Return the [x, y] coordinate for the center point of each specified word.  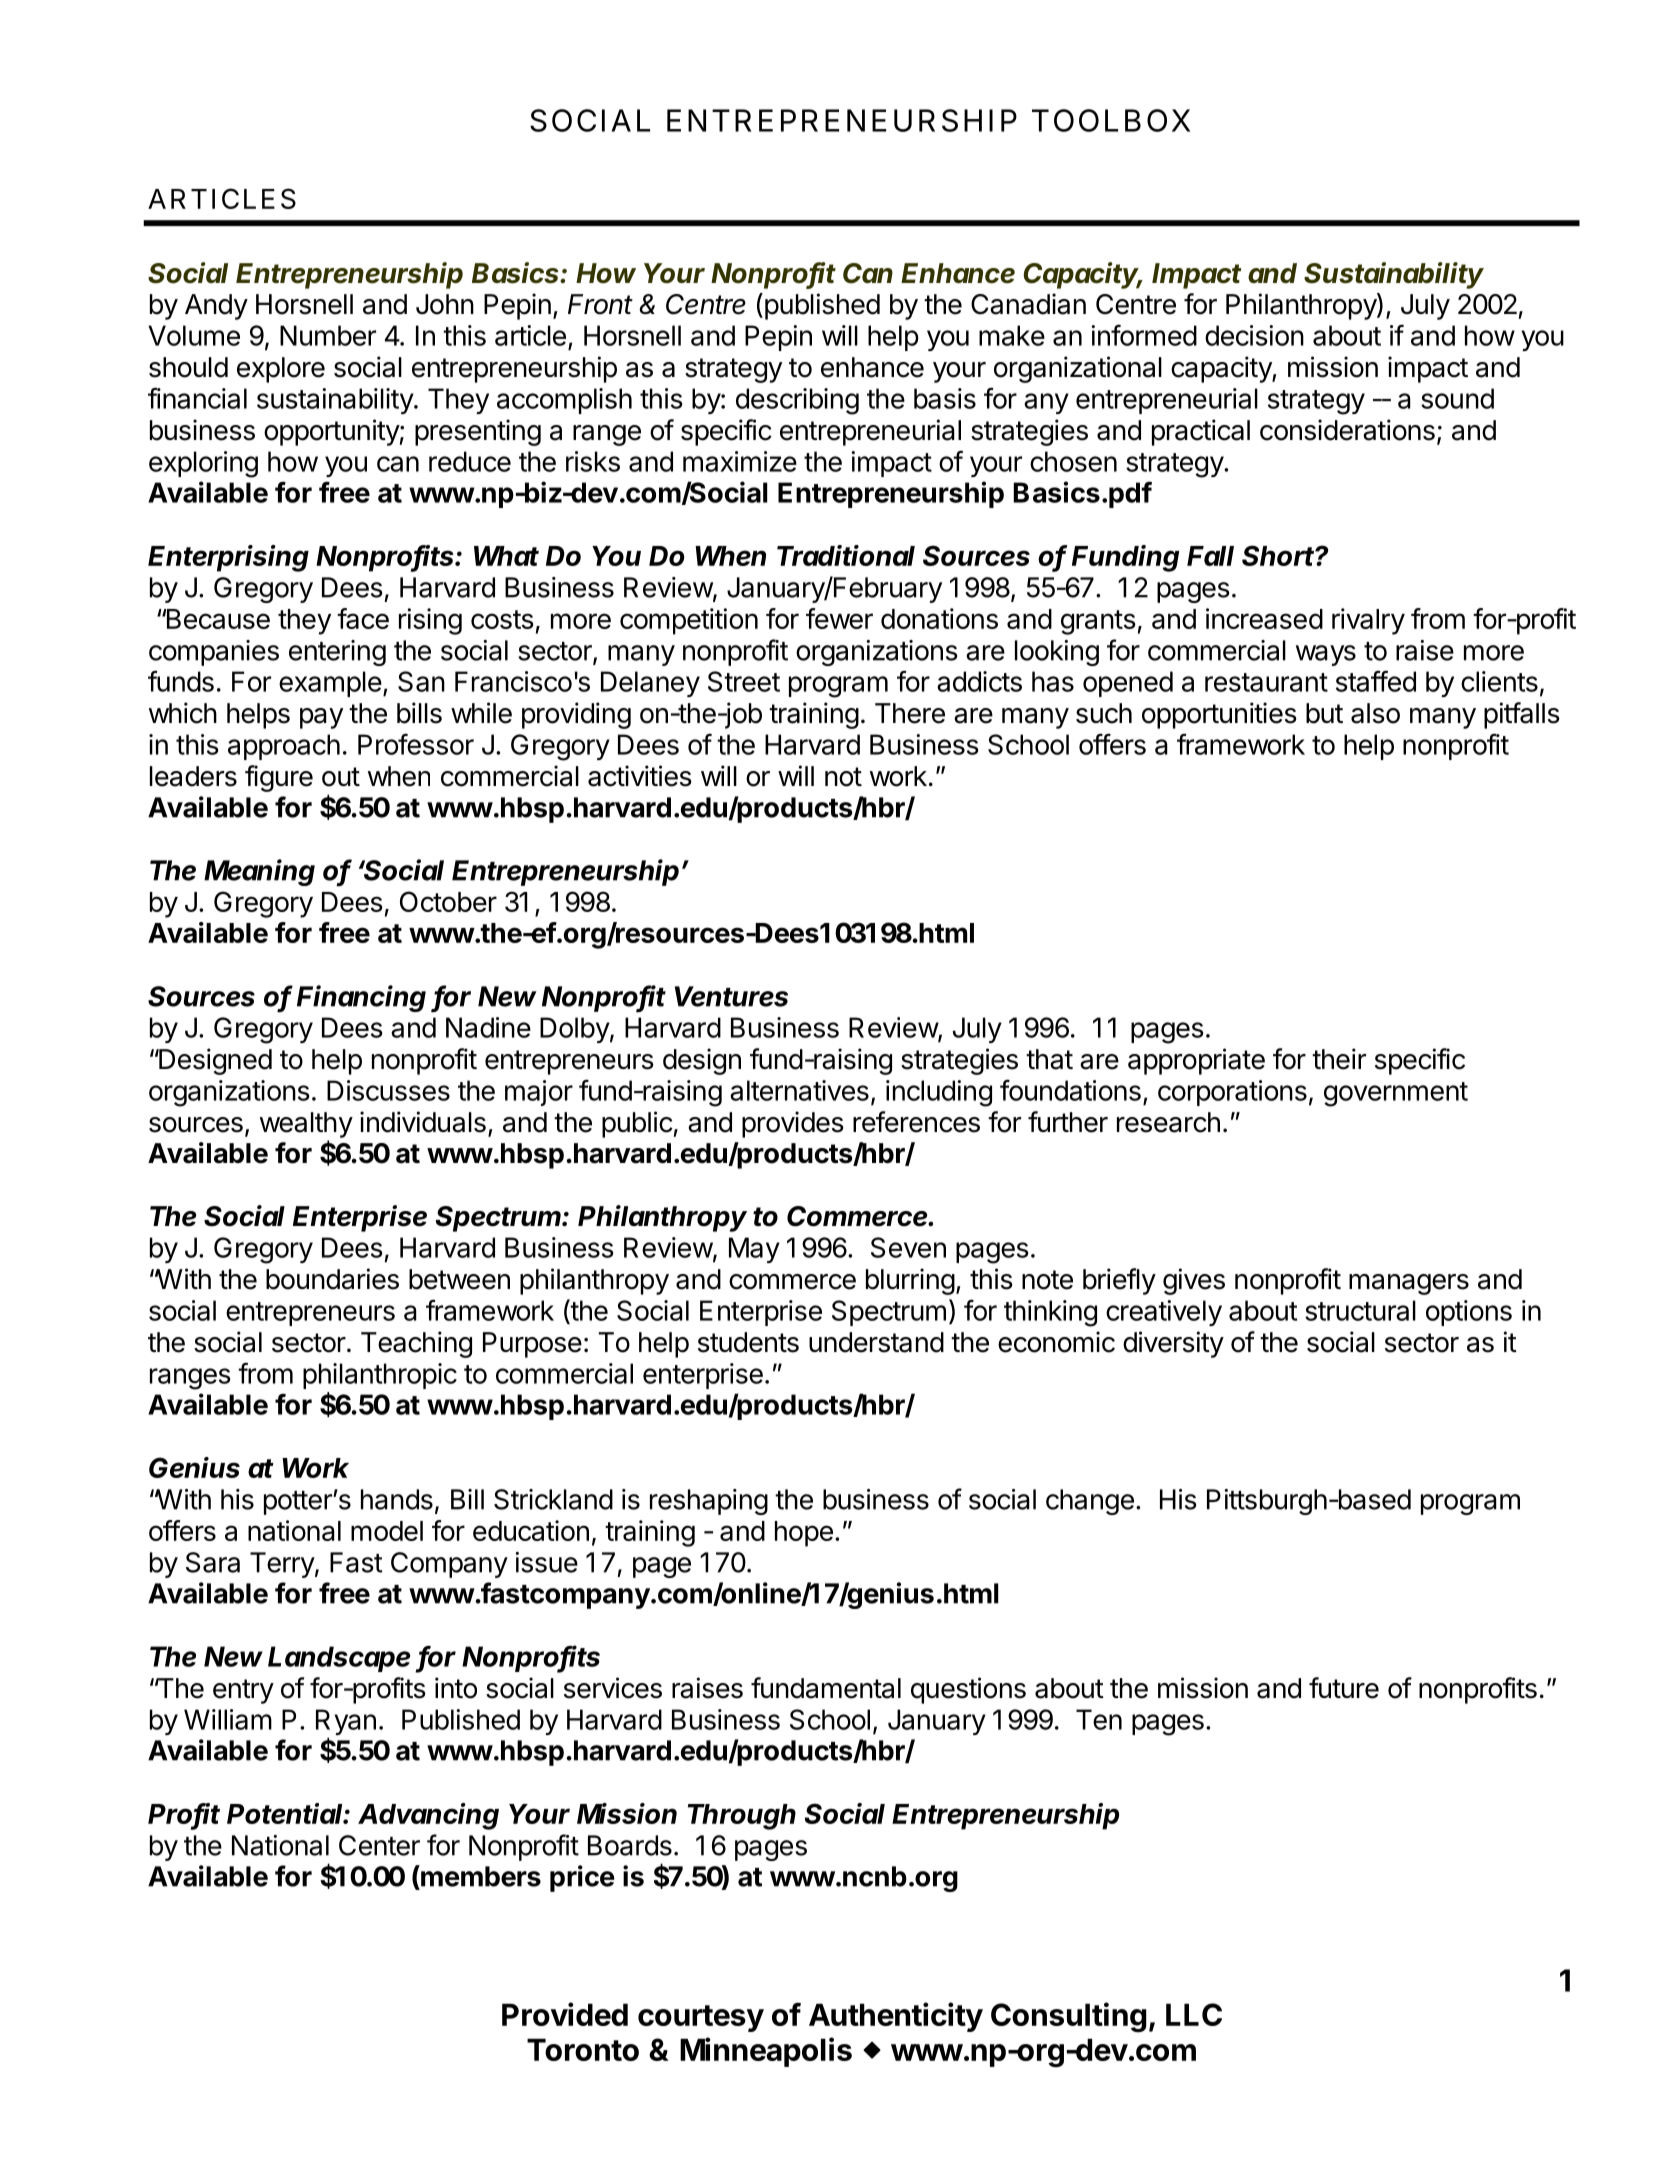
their [1339, 1059]
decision [1254, 335]
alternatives [799, 1090]
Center [379, 1845]
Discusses [388, 1090]
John [445, 304]
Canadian [1028, 304]
